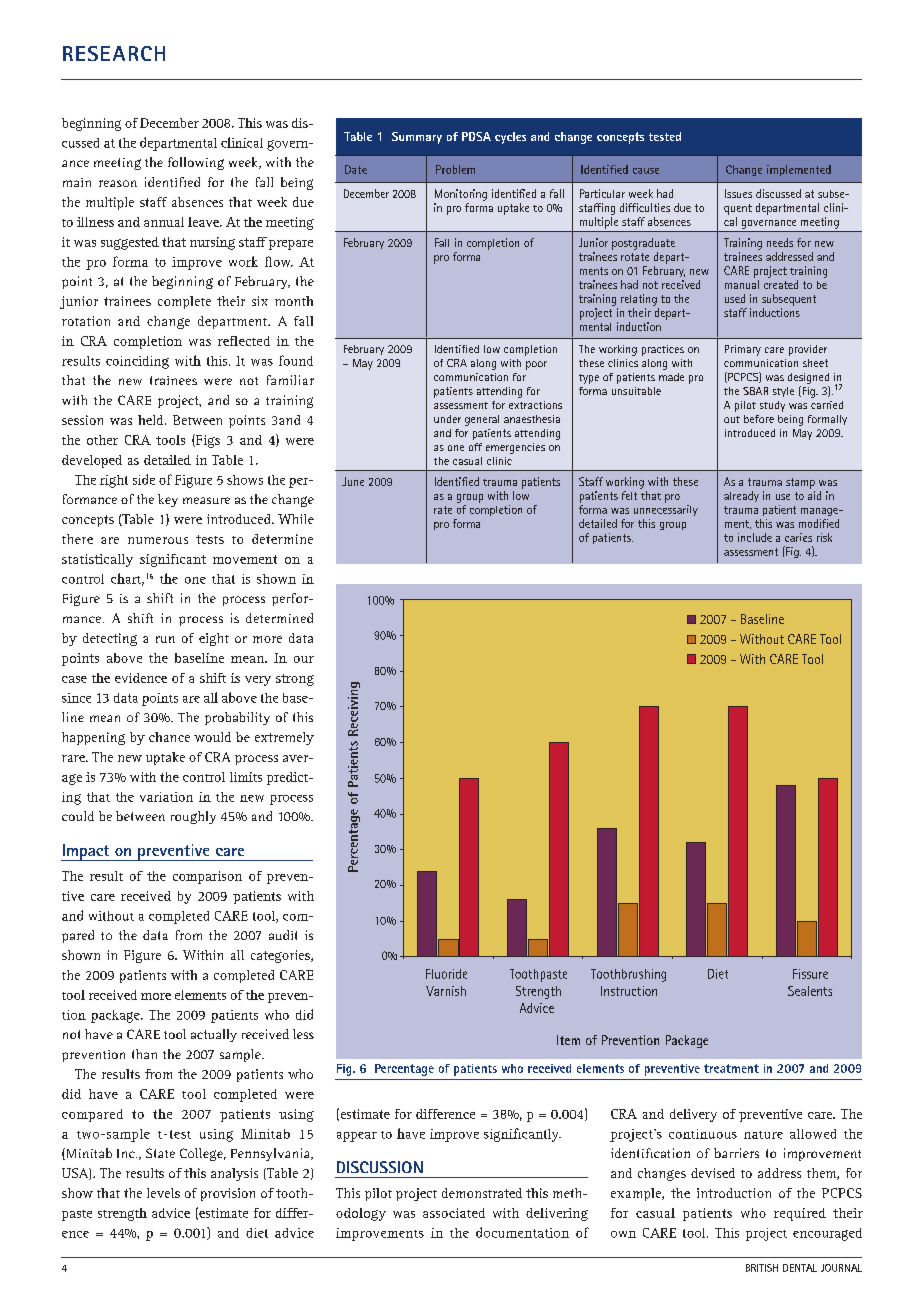 This screenshot has width=924, height=1308. Describe the element at coordinates (738, 193) in the screenshot. I see `Issues` at that location.
